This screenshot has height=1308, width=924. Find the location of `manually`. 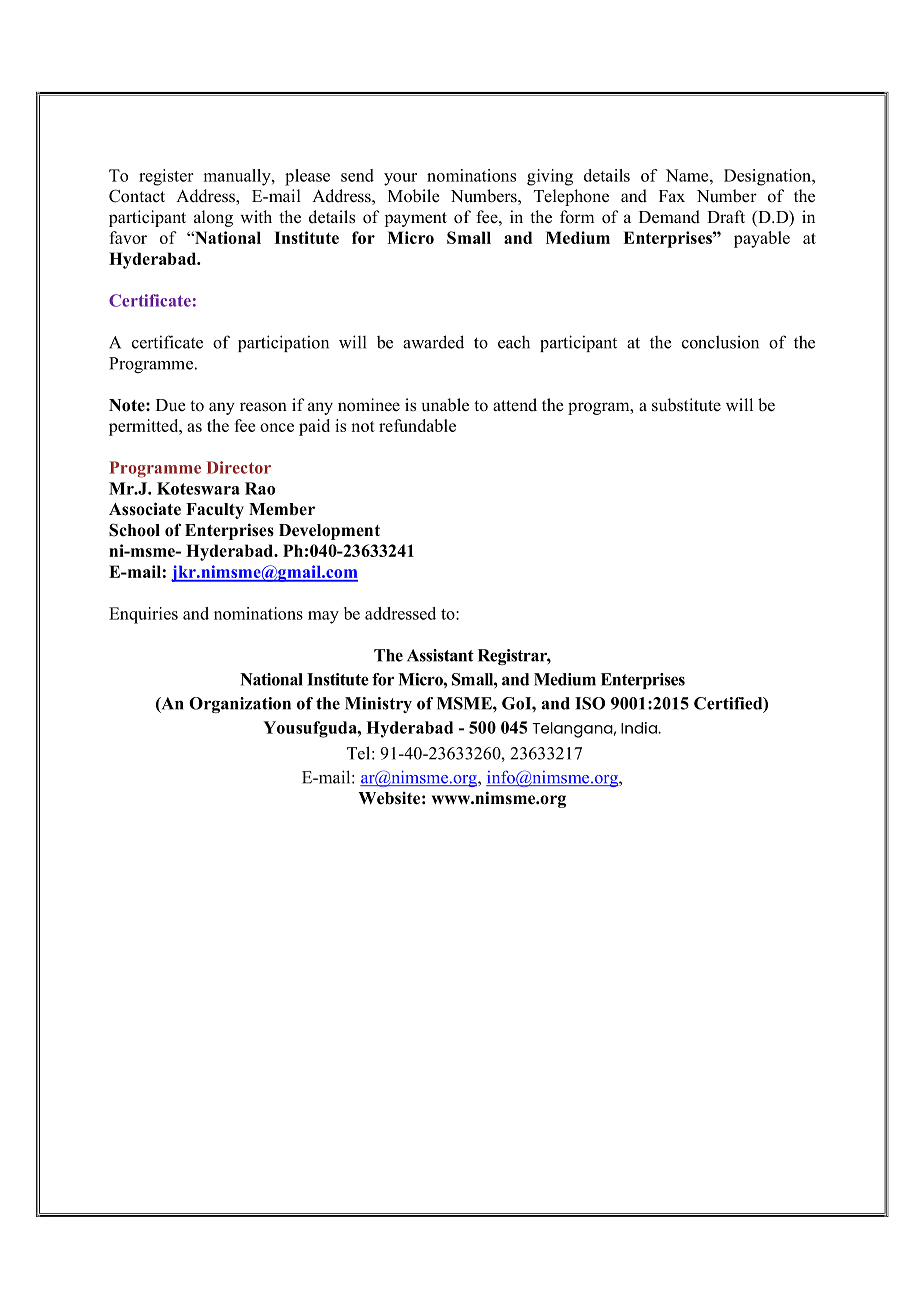

manually is located at coordinates (238, 177).
